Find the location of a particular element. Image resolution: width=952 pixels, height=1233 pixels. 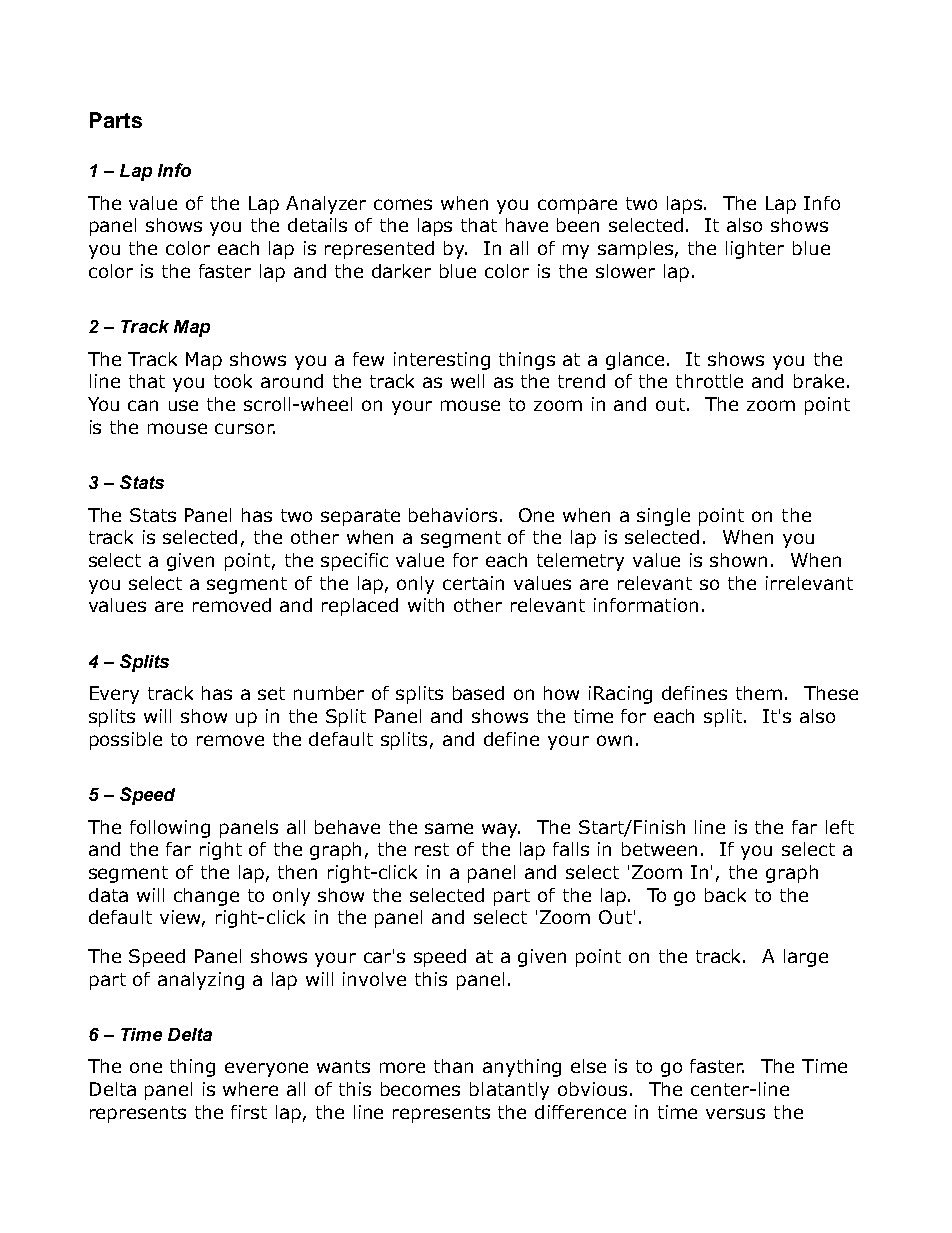

same is located at coordinates (449, 828).
